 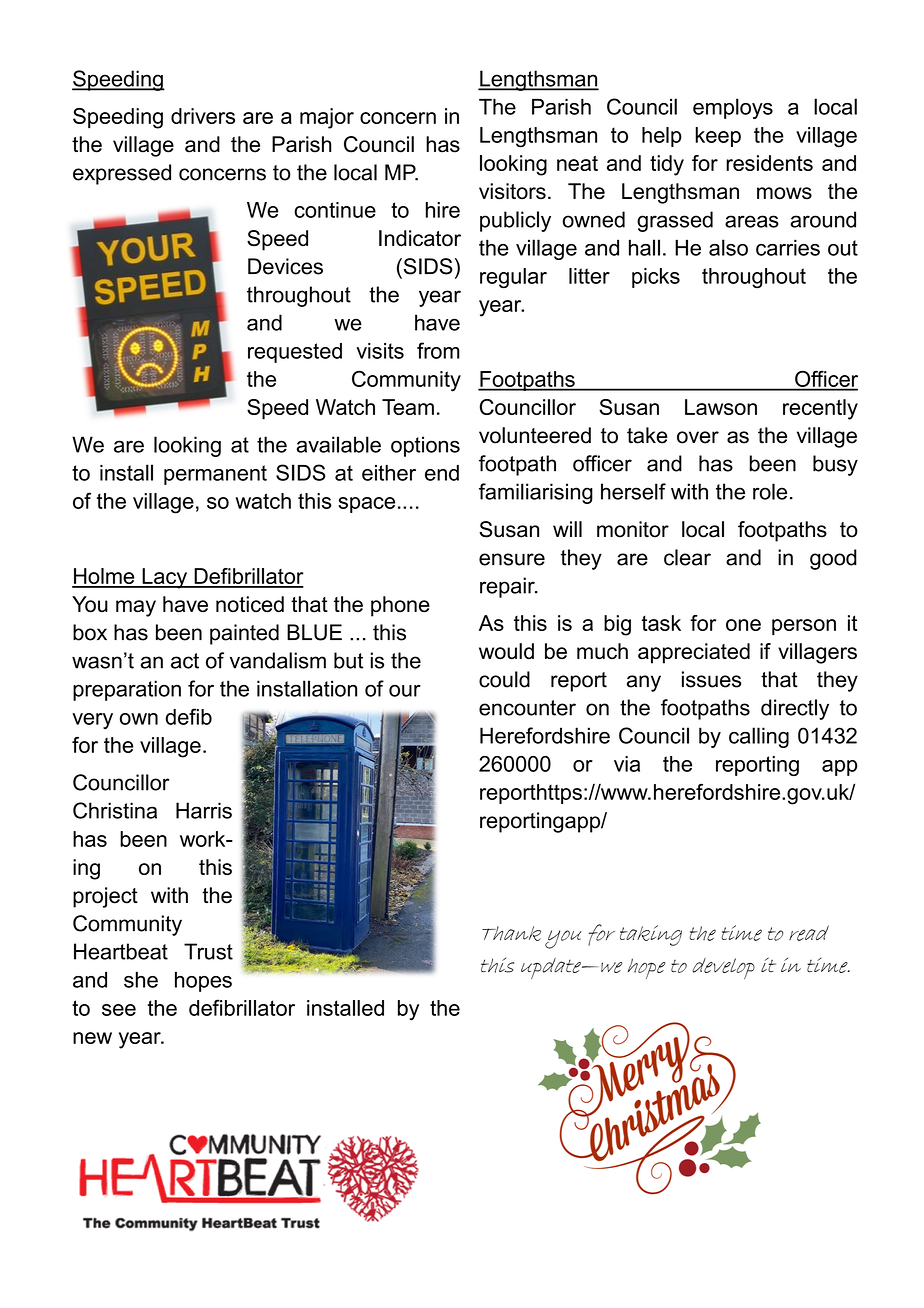 I want to click on visitors, so click(x=512, y=191).
